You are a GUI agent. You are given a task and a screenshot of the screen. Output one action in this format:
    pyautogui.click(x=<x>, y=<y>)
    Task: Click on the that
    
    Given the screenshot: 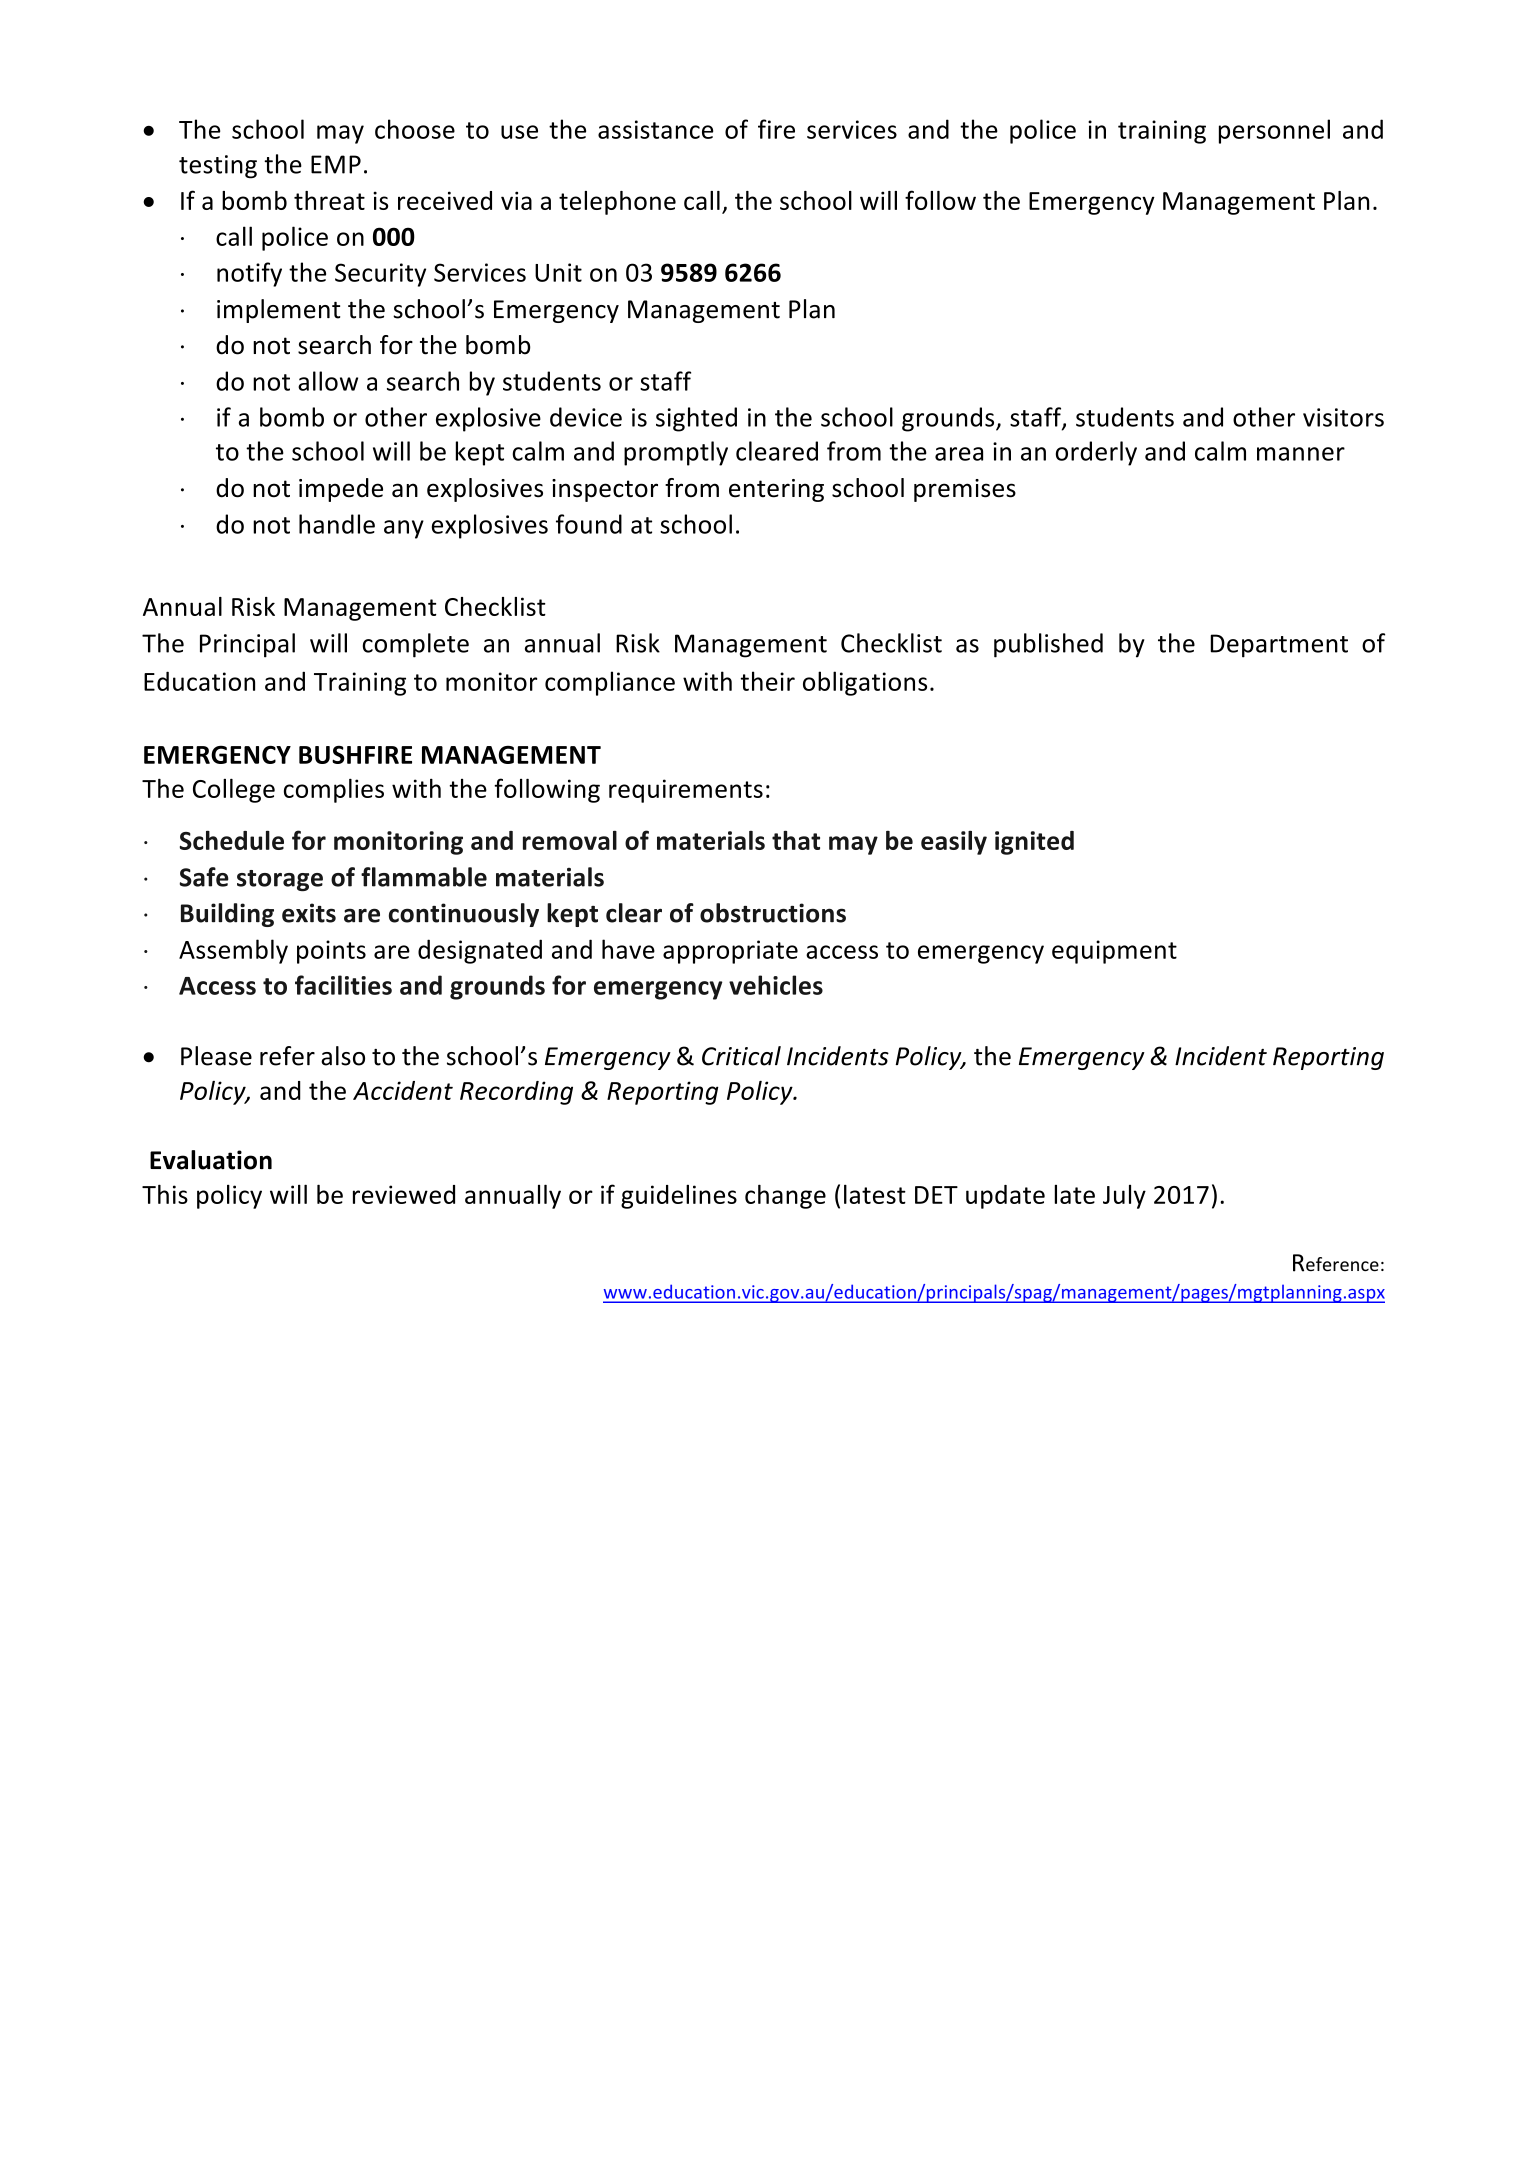 What is the action you would take?
    pyautogui.click(x=796, y=840)
